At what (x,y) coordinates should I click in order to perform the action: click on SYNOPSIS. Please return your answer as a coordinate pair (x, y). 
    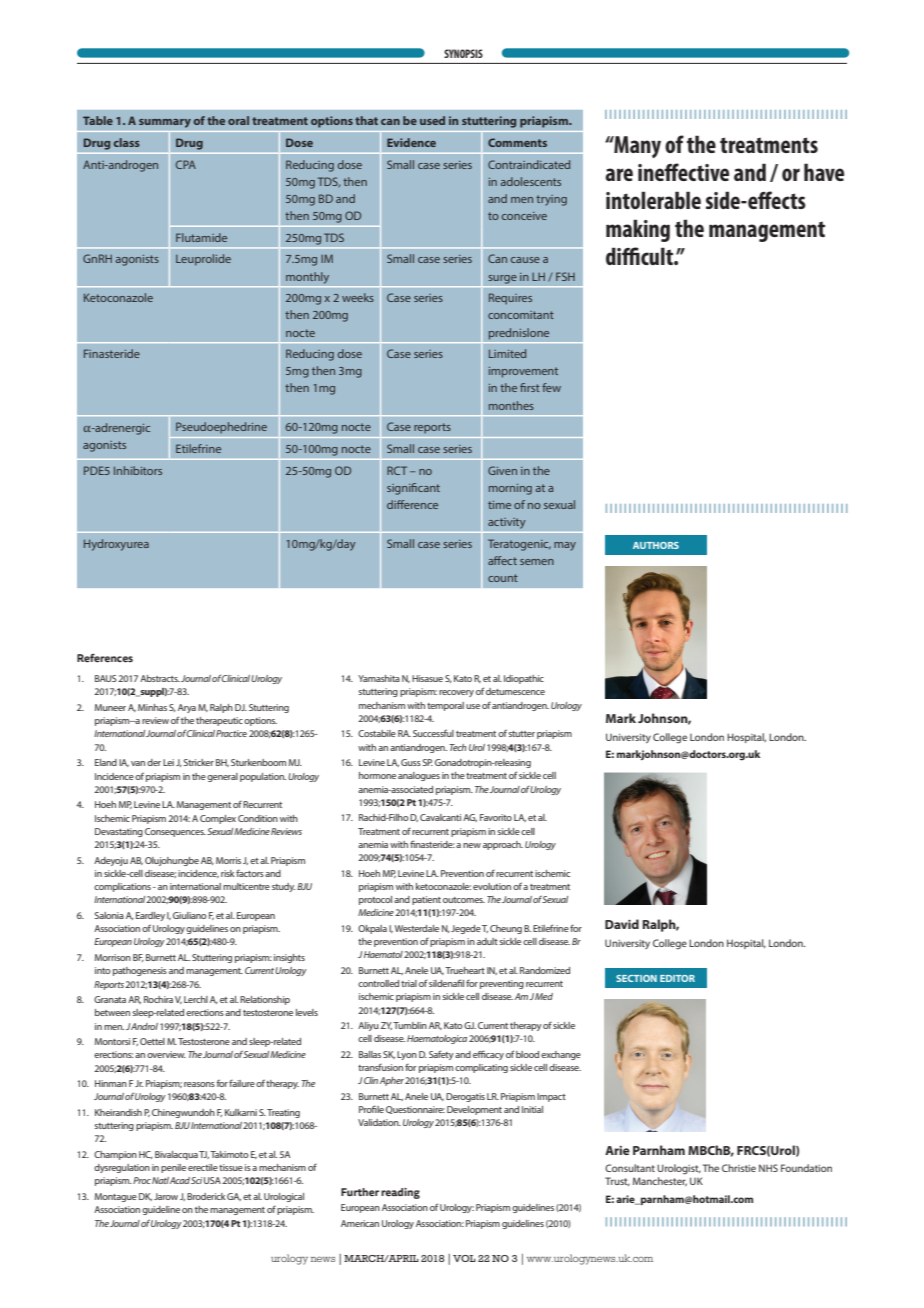
    Looking at the image, I should click on (463, 53).
